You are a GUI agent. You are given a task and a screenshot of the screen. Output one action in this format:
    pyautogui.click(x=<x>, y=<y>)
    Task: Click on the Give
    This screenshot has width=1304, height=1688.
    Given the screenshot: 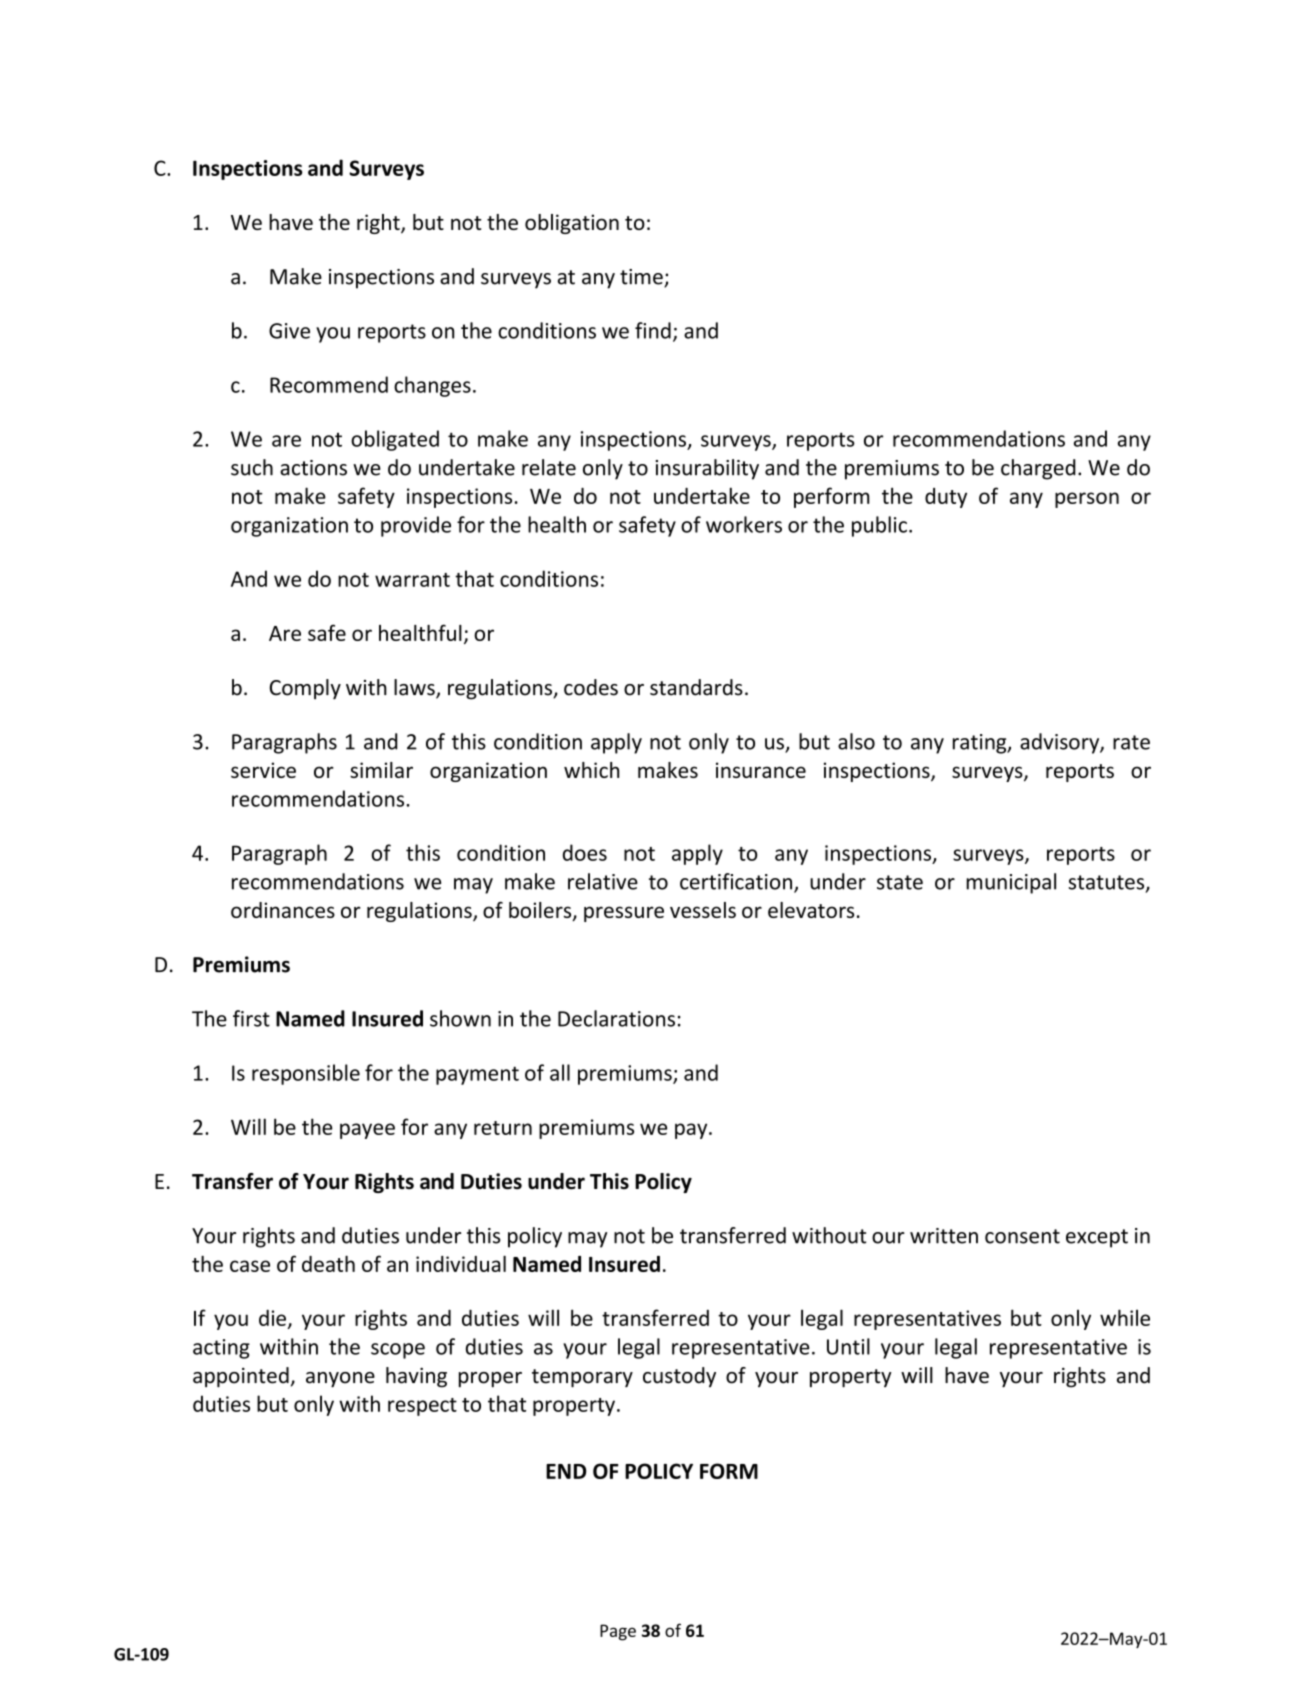 What is the action you would take?
    pyautogui.click(x=289, y=331)
